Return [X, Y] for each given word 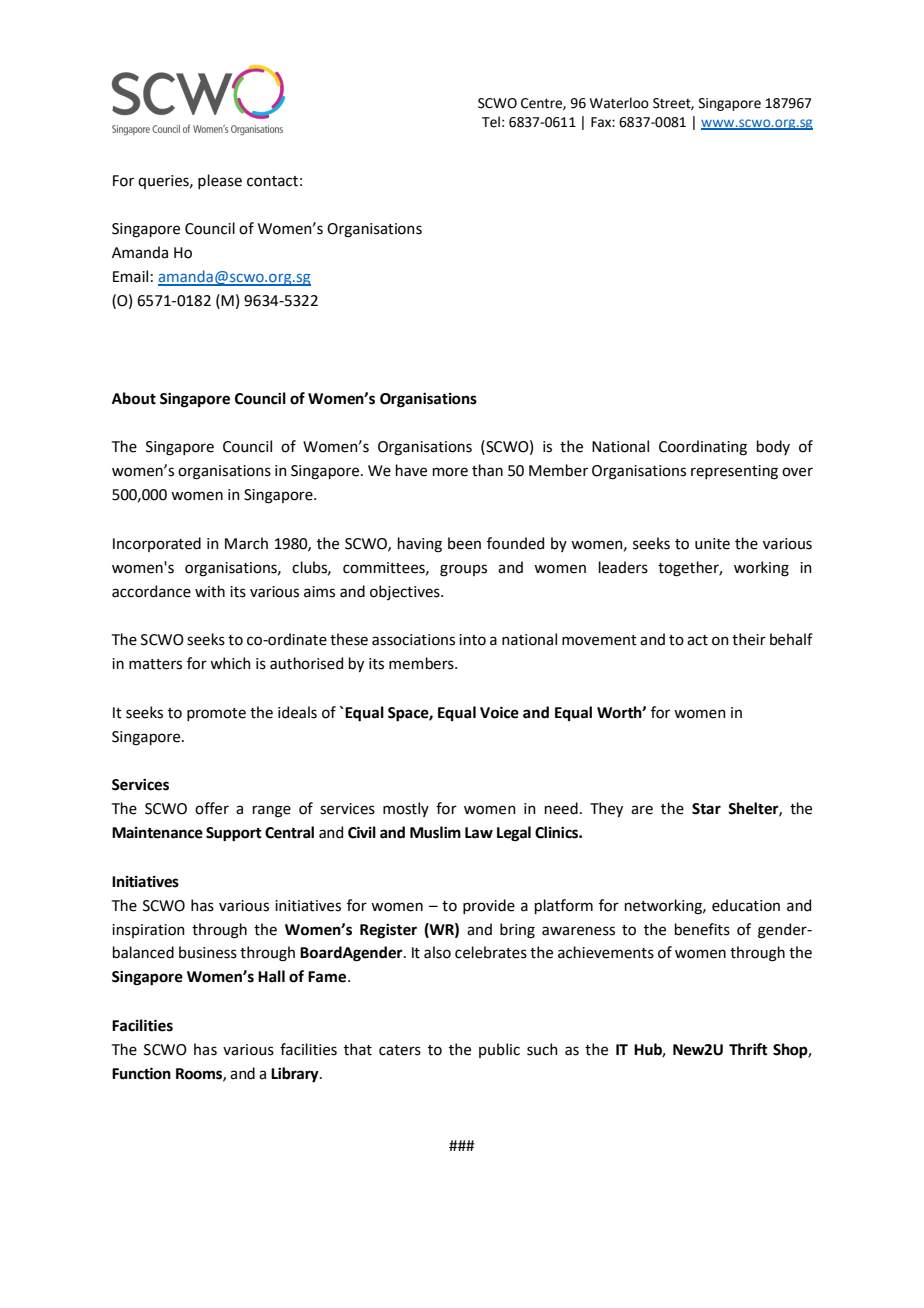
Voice [499, 712]
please [220, 181]
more [450, 472]
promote [216, 714]
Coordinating [703, 448]
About [134, 398]
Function [141, 1073]
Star [706, 809]
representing [734, 472]
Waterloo [619, 103]
